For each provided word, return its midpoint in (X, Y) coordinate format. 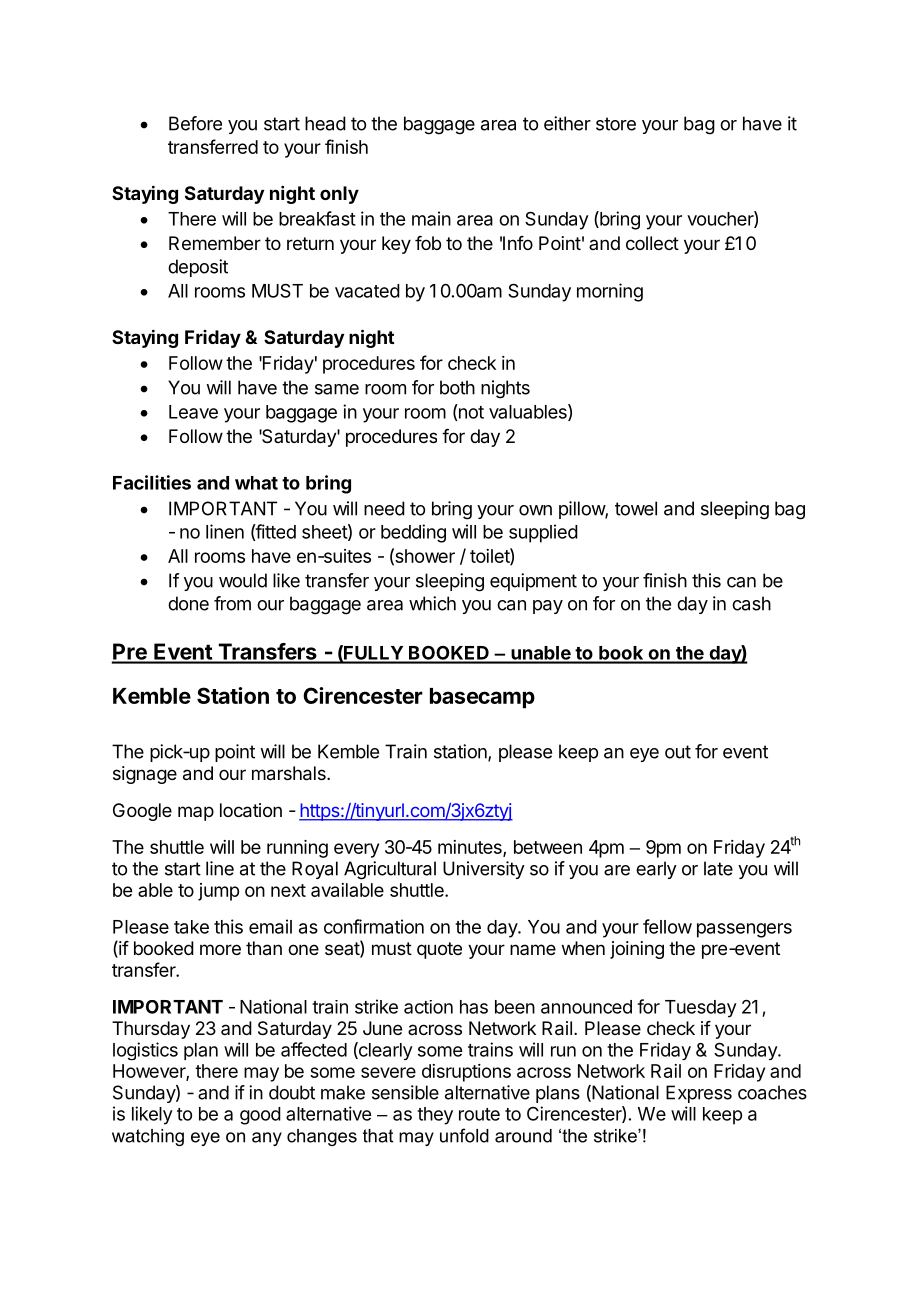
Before (195, 123)
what (256, 483)
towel (636, 508)
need (384, 508)
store (616, 124)
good (260, 1116)
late (718, 868)
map (196, 813)
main (431, 218)
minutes (471, 848)
